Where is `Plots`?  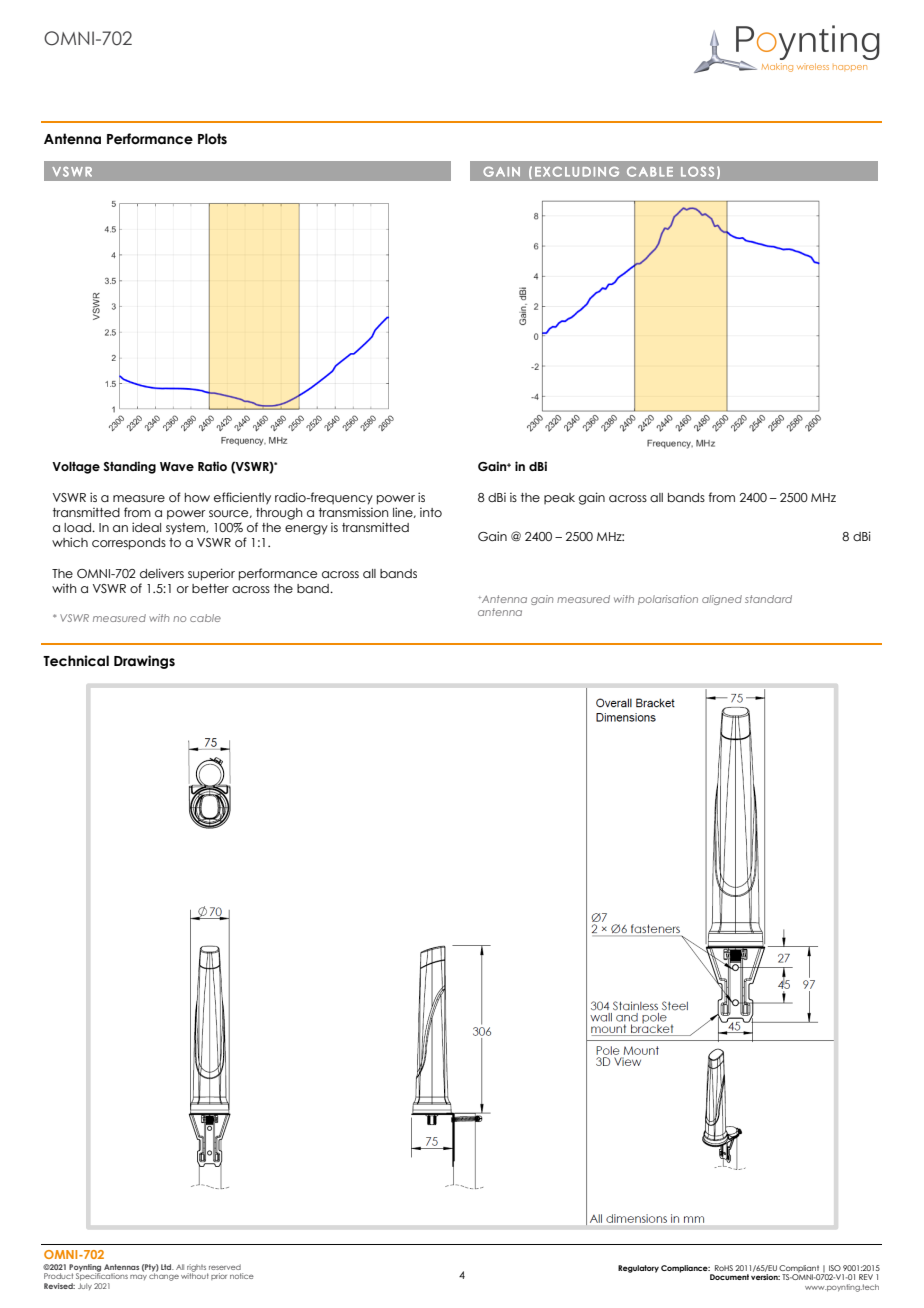
Plots is located at coordinates (212, 139).
